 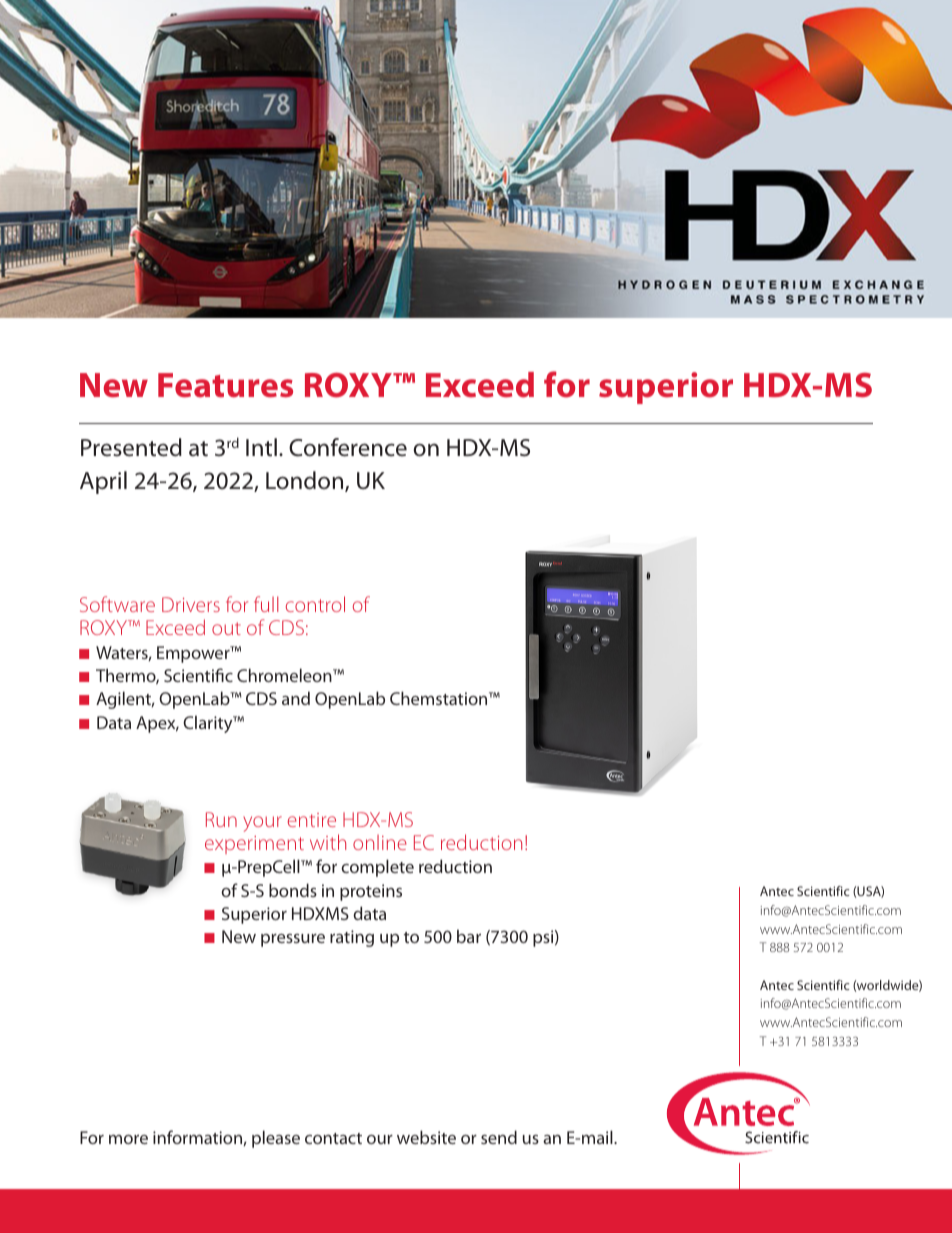 I want to click on Conference, so click(x=348, y=447).
